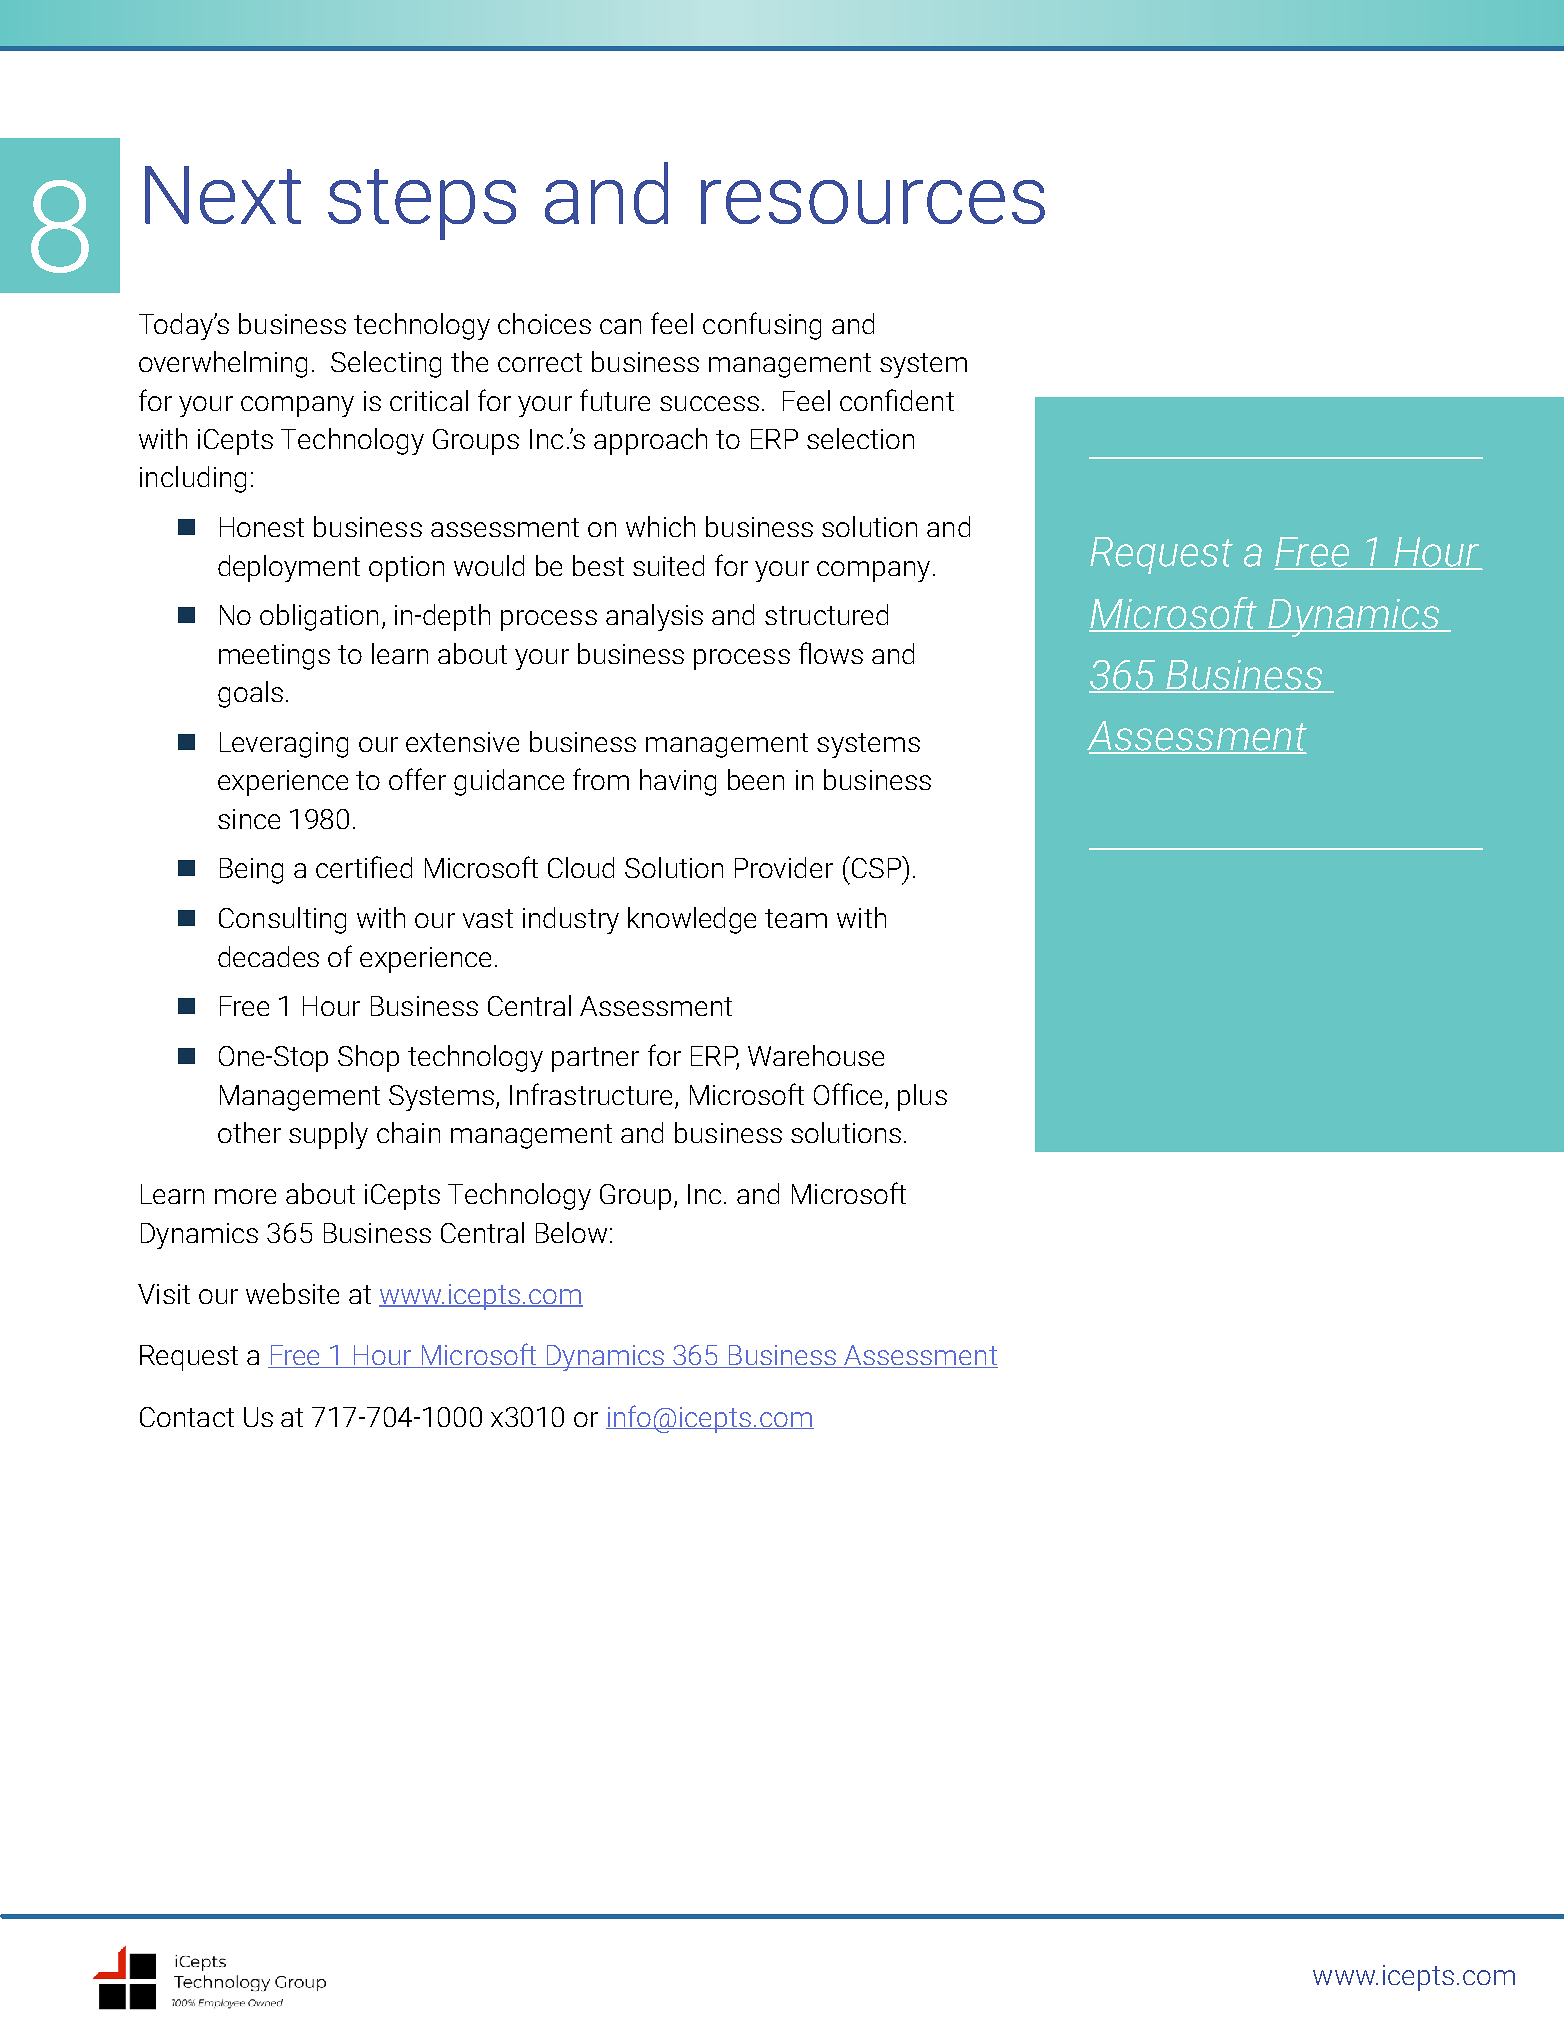  I want to click on Office, so click(848, 1094).
